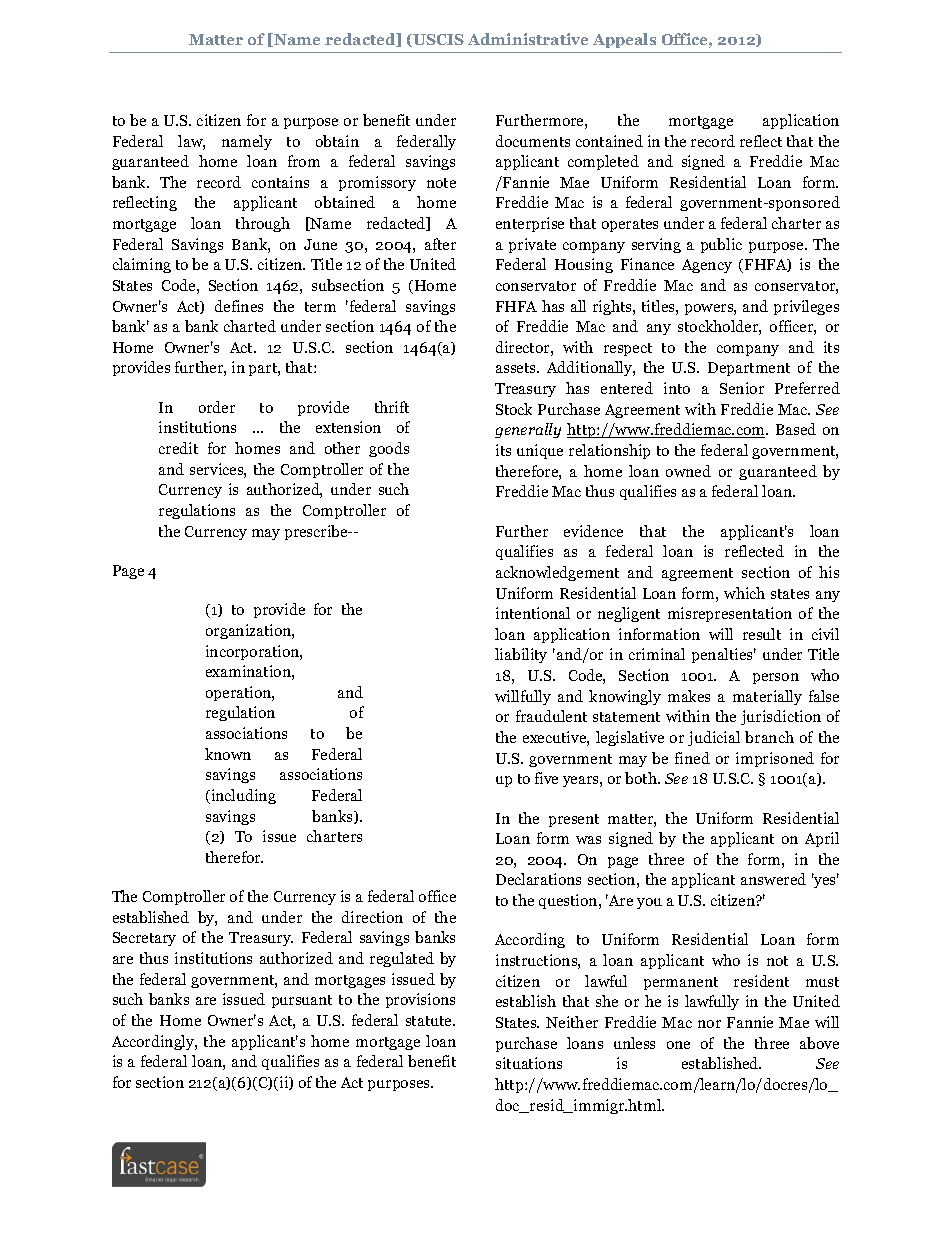 The height and width of the screenshot is (1233, 952). What do you see at coordinates (767, 697) in the screenshot?
I see `materially` at bounding box center [767, 697].
